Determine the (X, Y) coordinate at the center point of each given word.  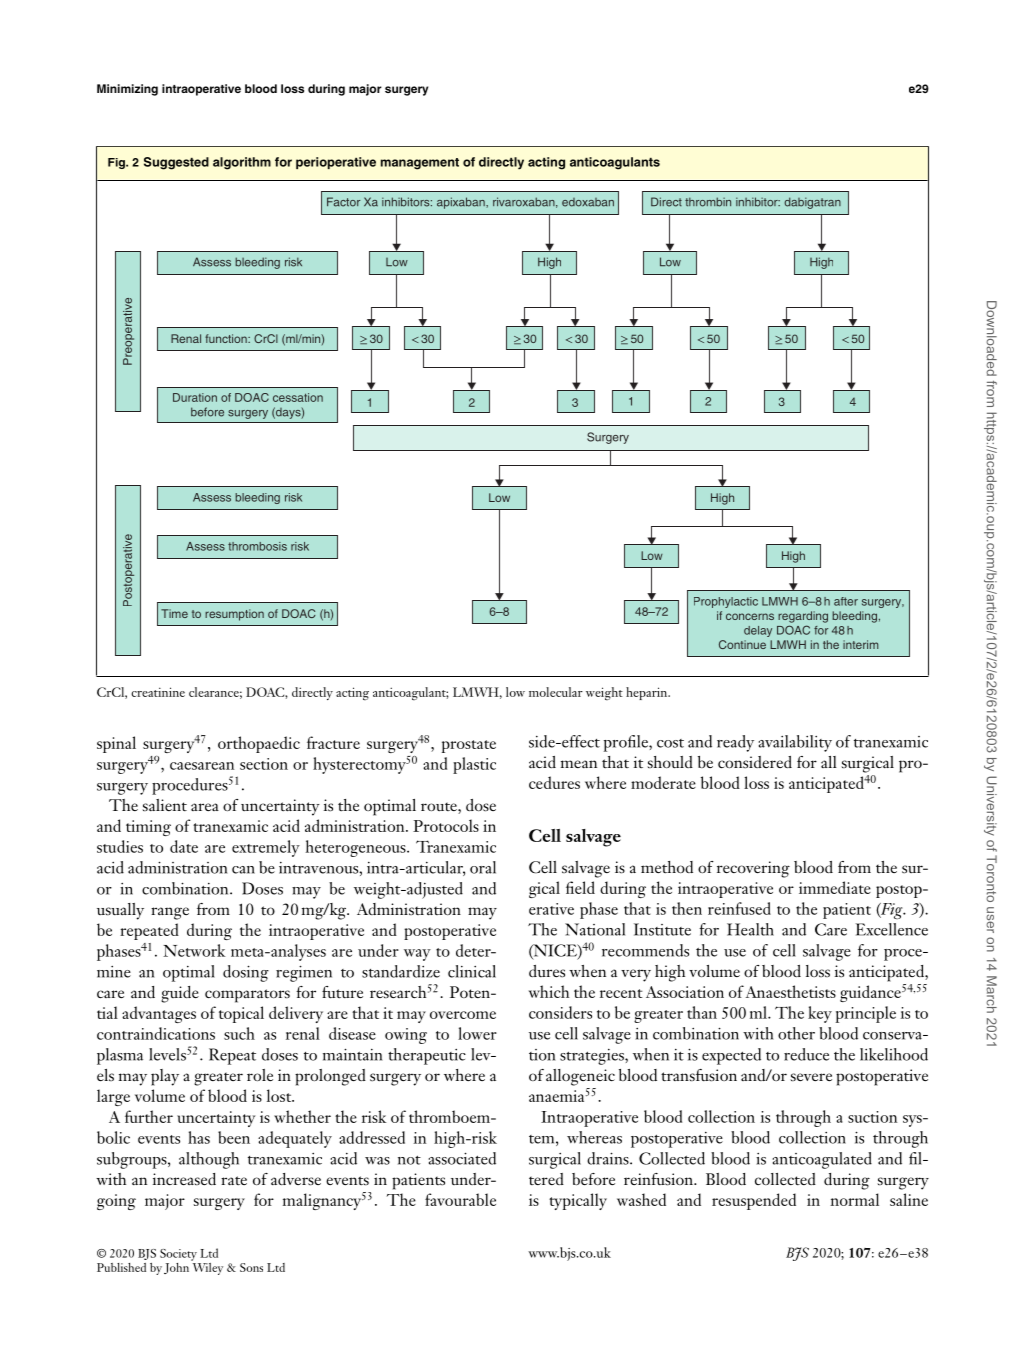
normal (854, 1199)
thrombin (708, 202)
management (420, 164)
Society (178, 1255)
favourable (460, 1199)
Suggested (176, 163)
